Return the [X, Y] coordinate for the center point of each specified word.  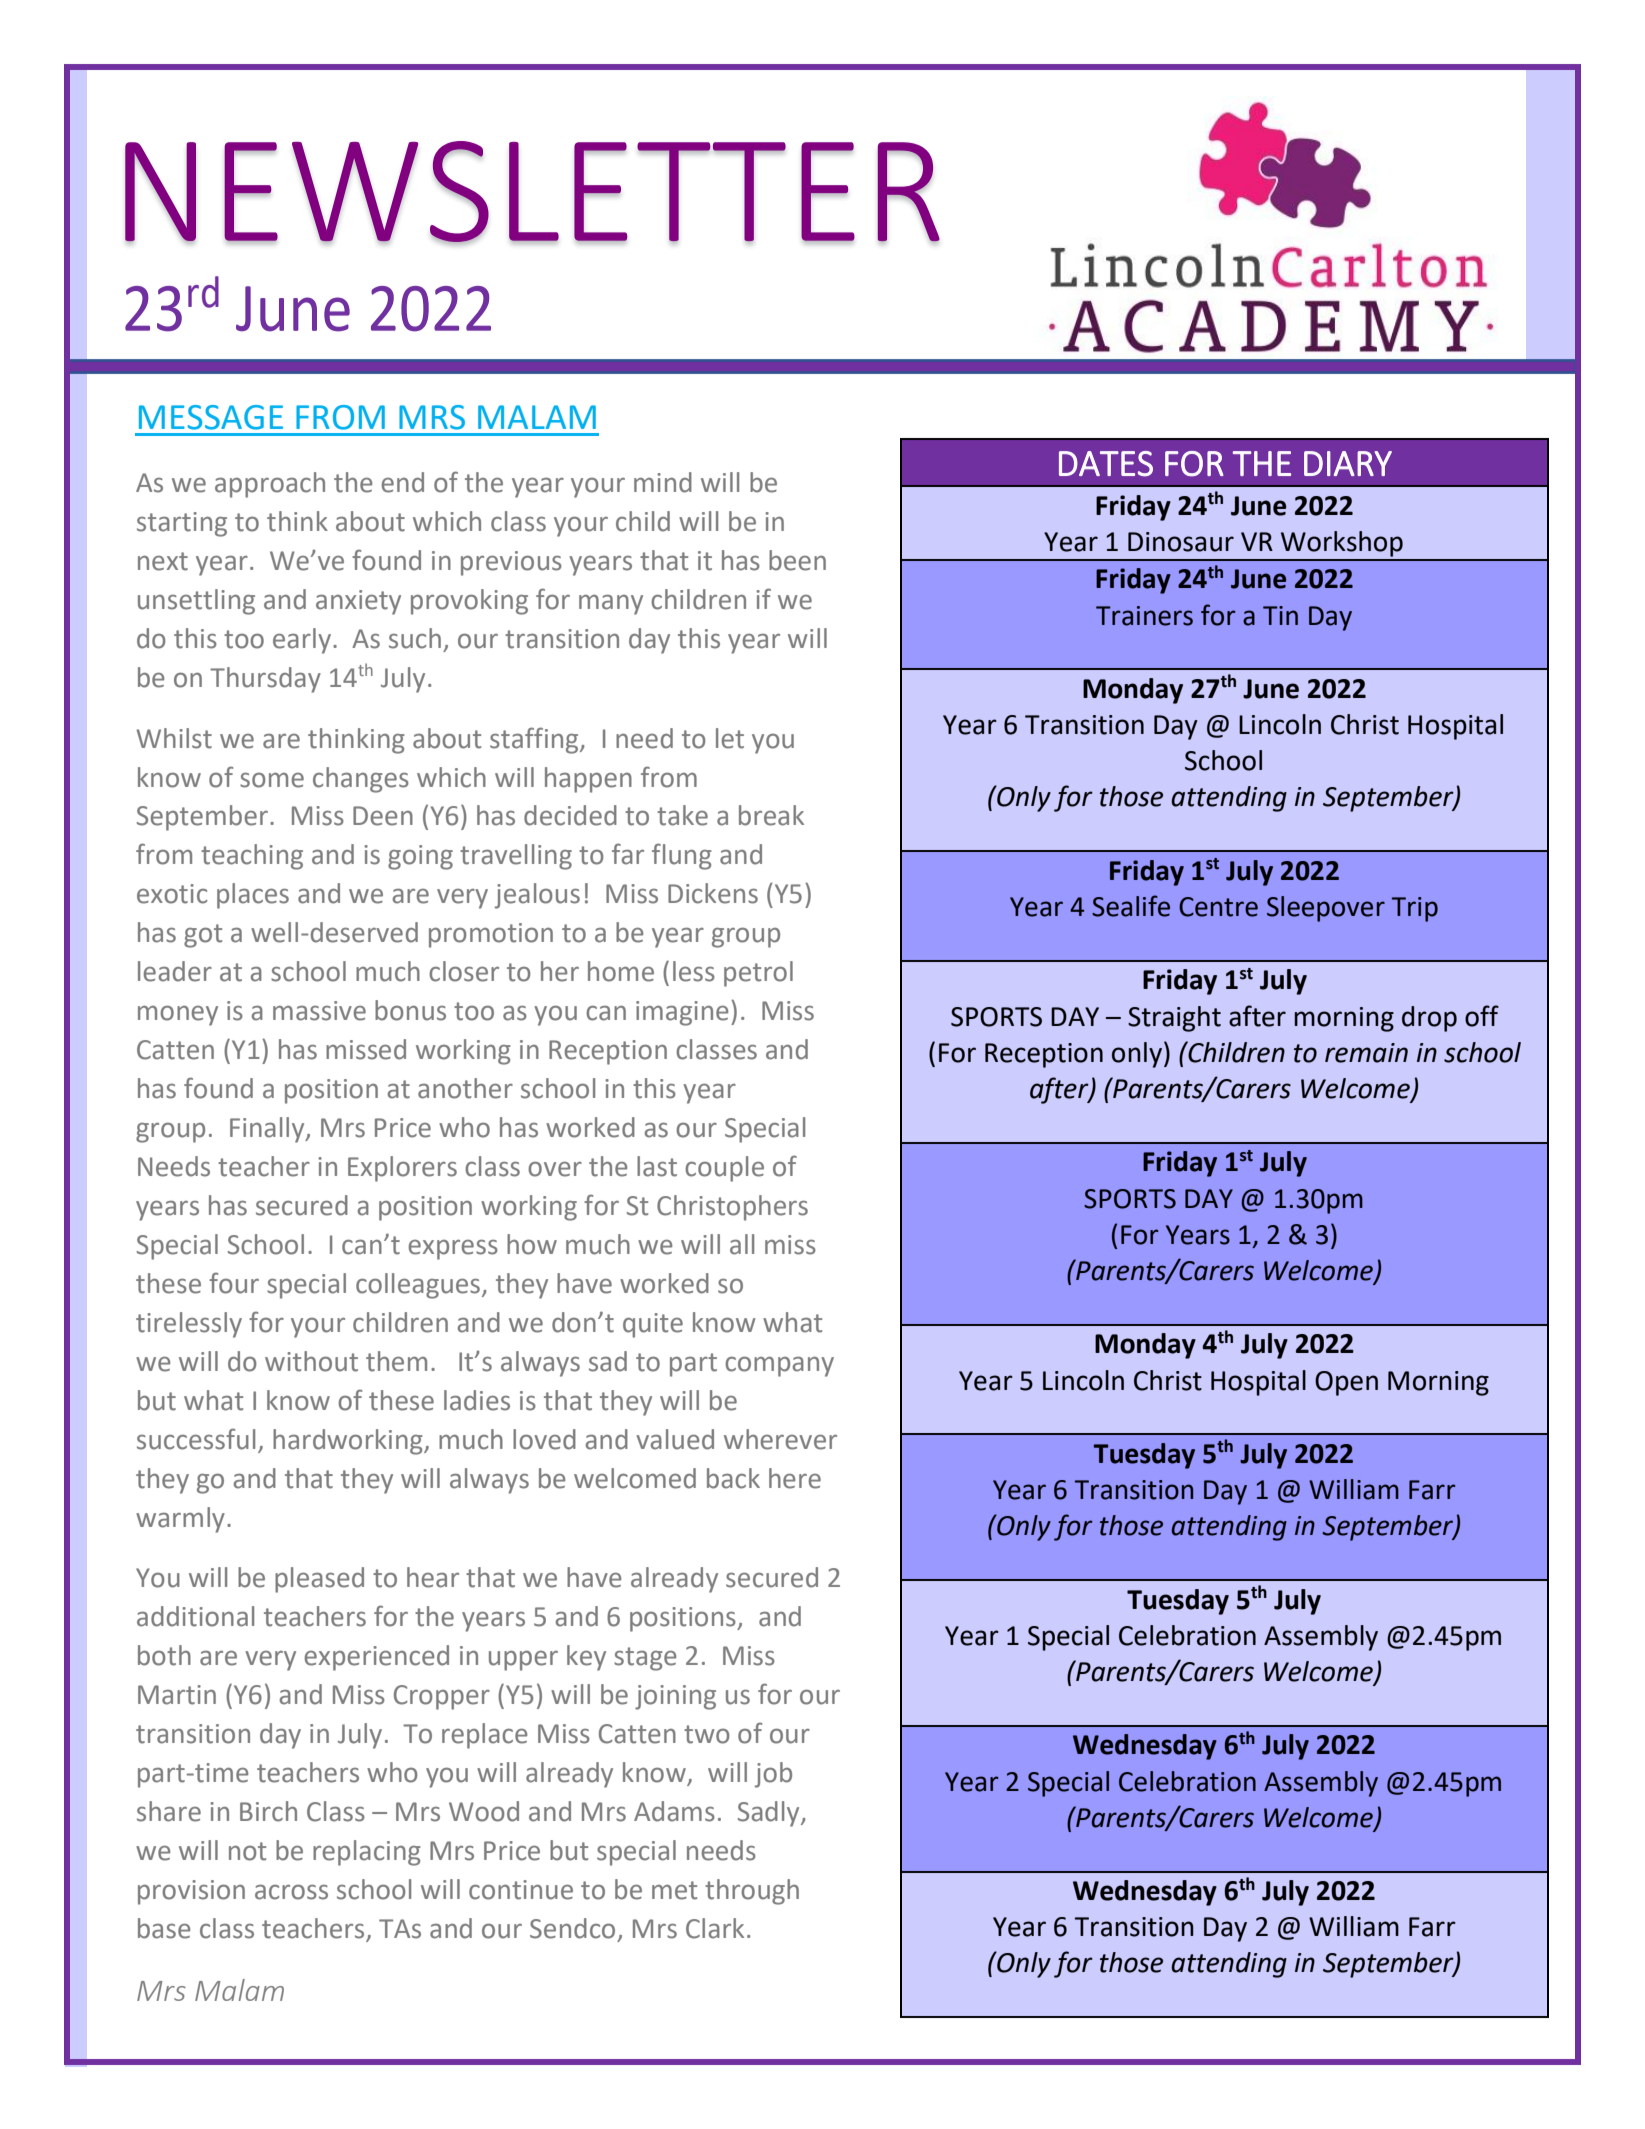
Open [1346, 1383]
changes [361, 780]
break [771, 815]
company [779, 1366]
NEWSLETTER [532, 192]
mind [663, 482]
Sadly [770, 1814]
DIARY [1348, 463]
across [291, 1892]
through [752, 1892]
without [311, 1361]
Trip [1415, 909]
